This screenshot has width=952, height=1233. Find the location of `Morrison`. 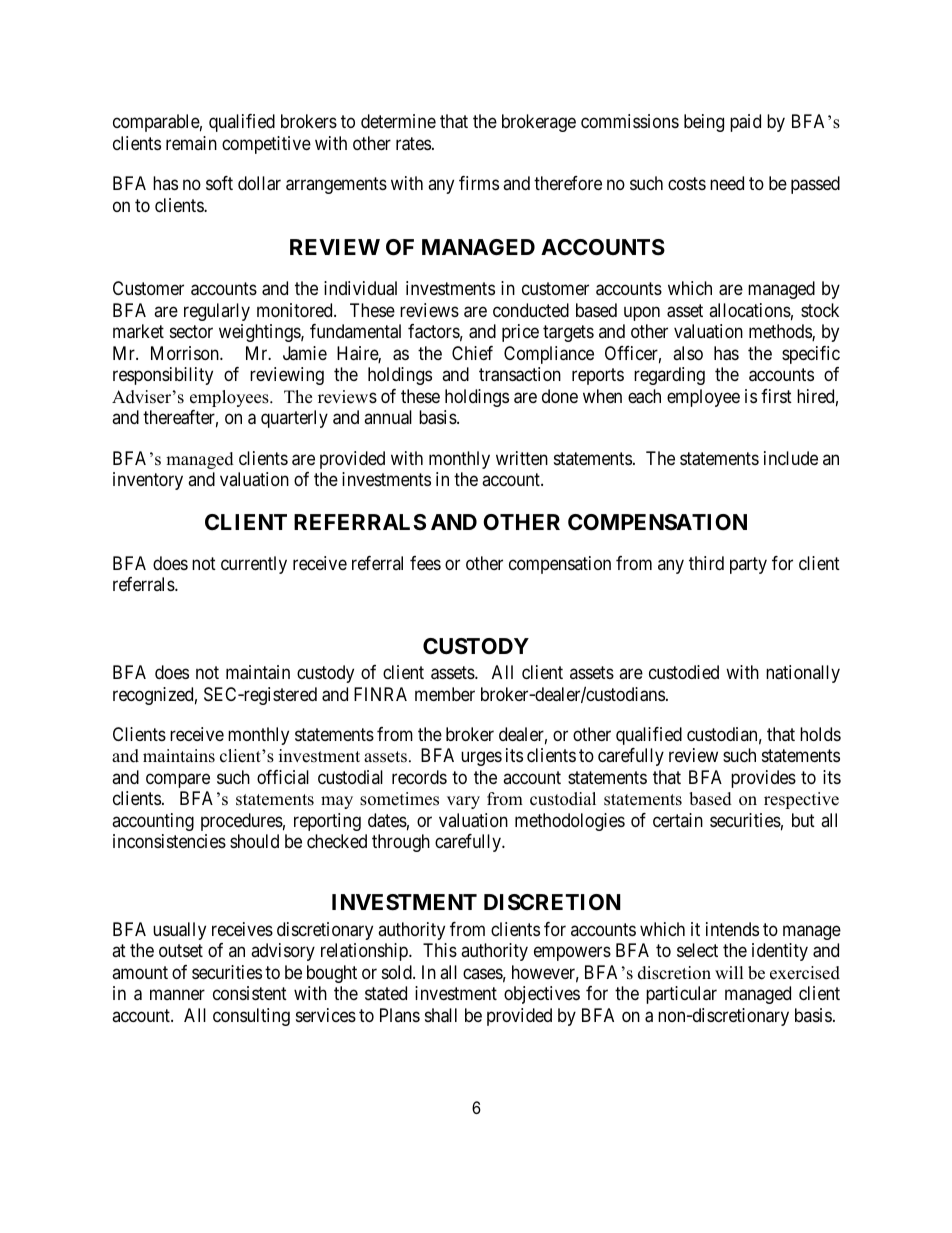

Morrison is located at coordinates (186, 353).
